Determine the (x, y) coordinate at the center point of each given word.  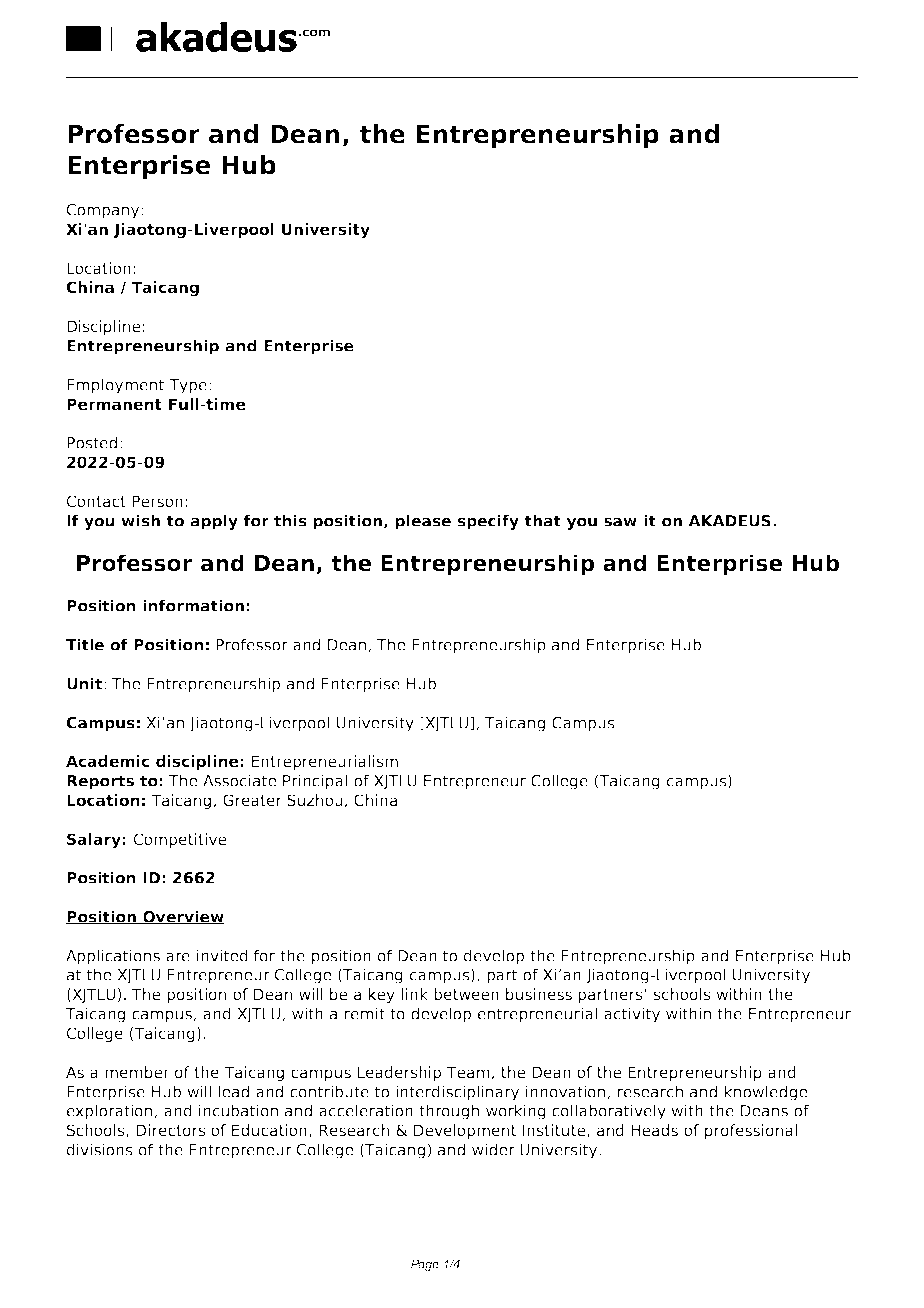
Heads (654, 1130)
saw (620, 522)
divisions (100, 1149)
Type (188, 386)
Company (103, 211)
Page (425, 1265)
